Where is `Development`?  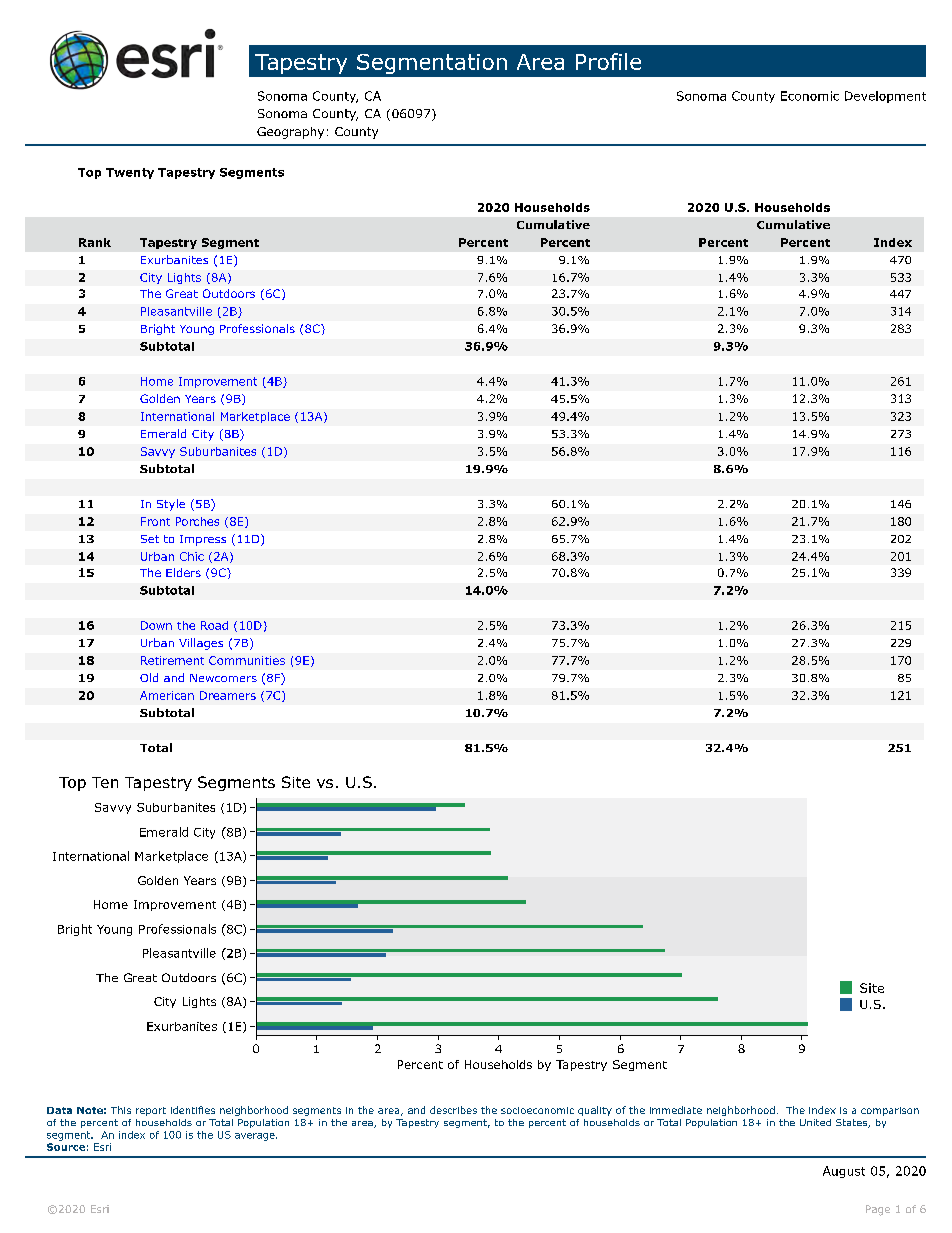 Development is located at coordinates (885, 97).
